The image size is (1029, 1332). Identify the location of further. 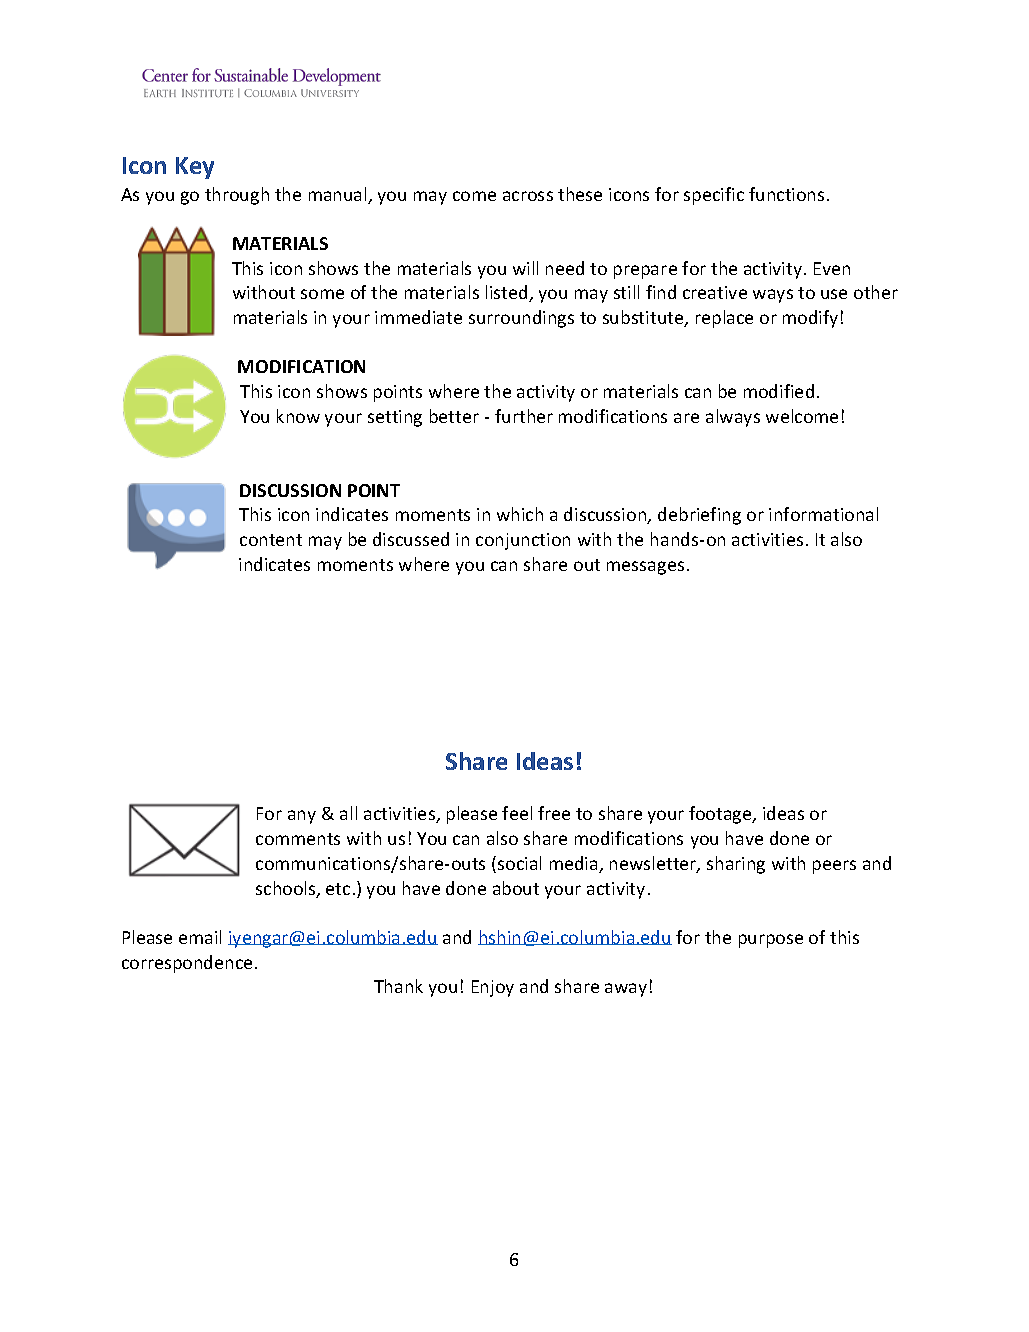
(524, 416).
